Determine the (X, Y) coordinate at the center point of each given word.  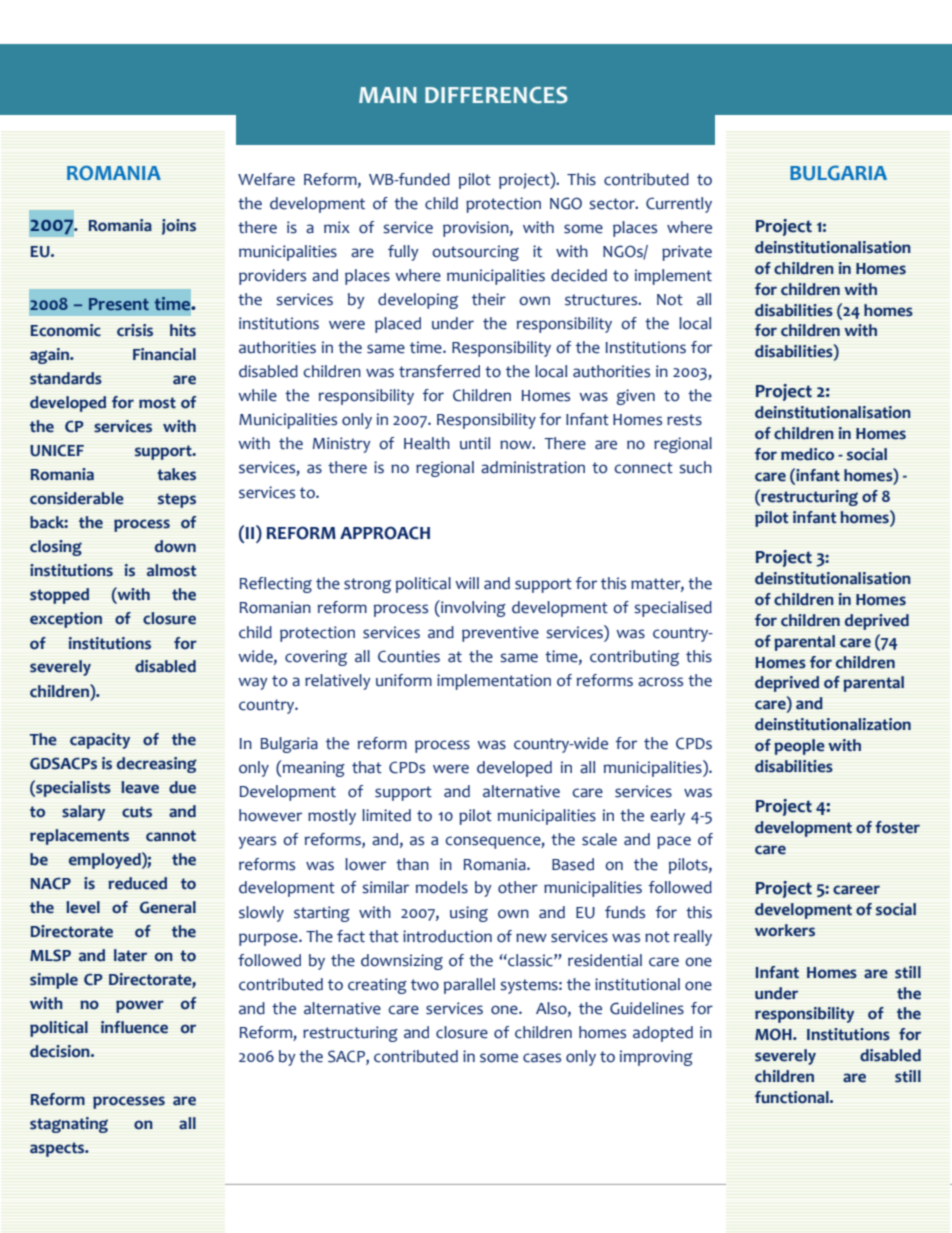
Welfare (266, 179)
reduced (137, 883)
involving (472, 608)
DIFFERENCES (496, 95)
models (442, 887)
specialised (673, 609)
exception (66, 620)
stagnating (69, 1125)
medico (807, 454)
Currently (679, 205)
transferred (439, 371)
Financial (164, 354)
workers (785, 930)
